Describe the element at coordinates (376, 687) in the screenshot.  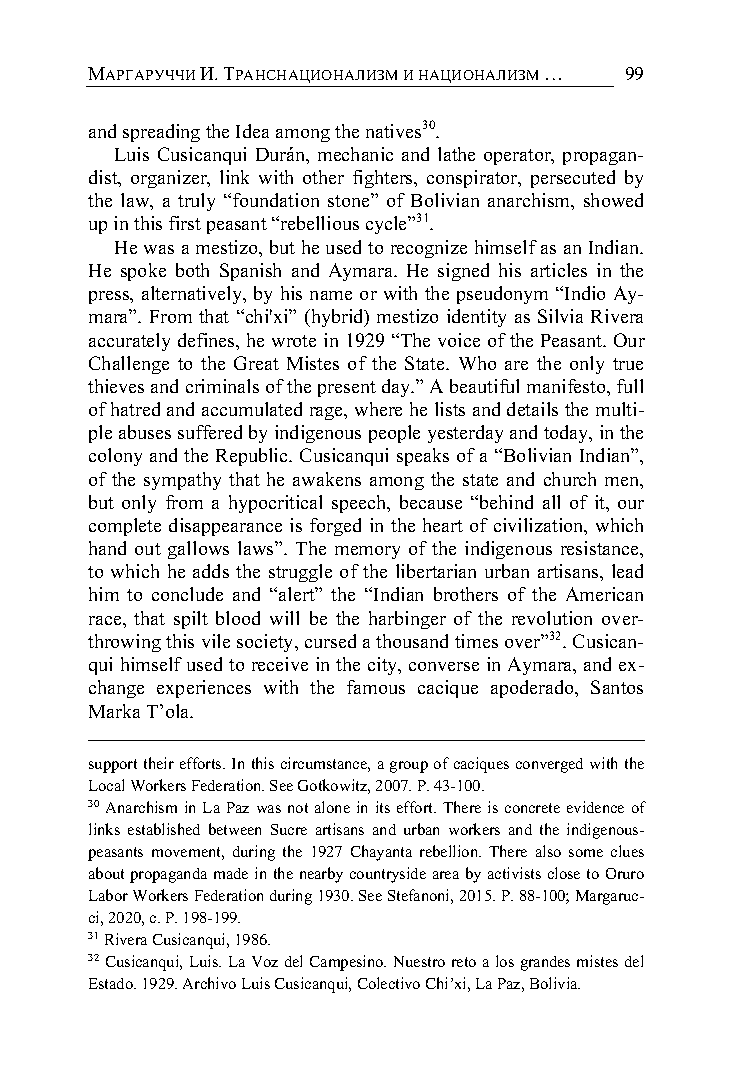
I see `famous` at that location.
